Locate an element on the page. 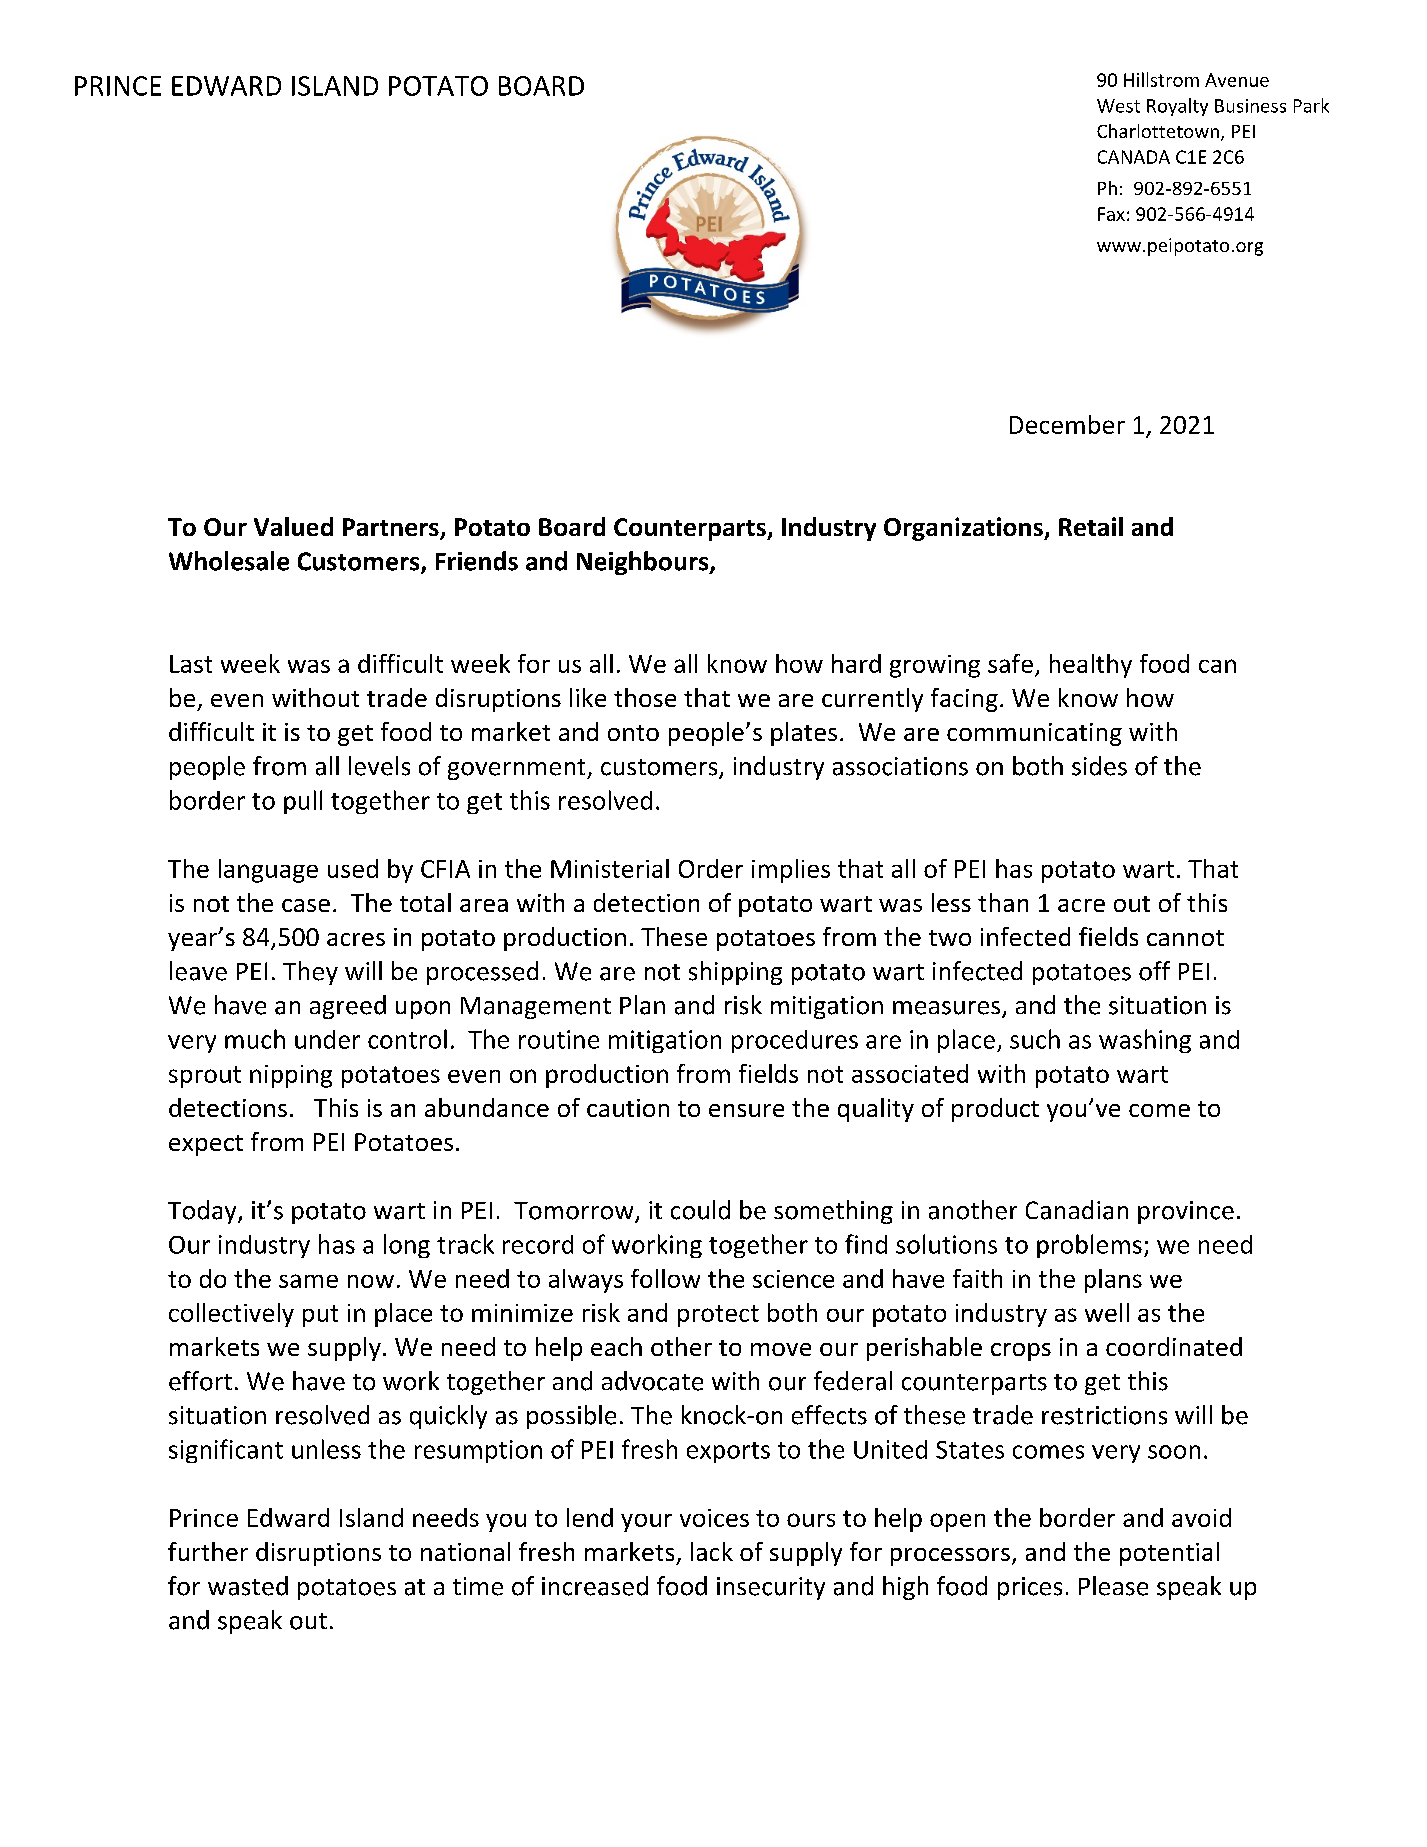 This page has height=1847, width=1427. Charlottetown is located at coordinates (1158, 131).
